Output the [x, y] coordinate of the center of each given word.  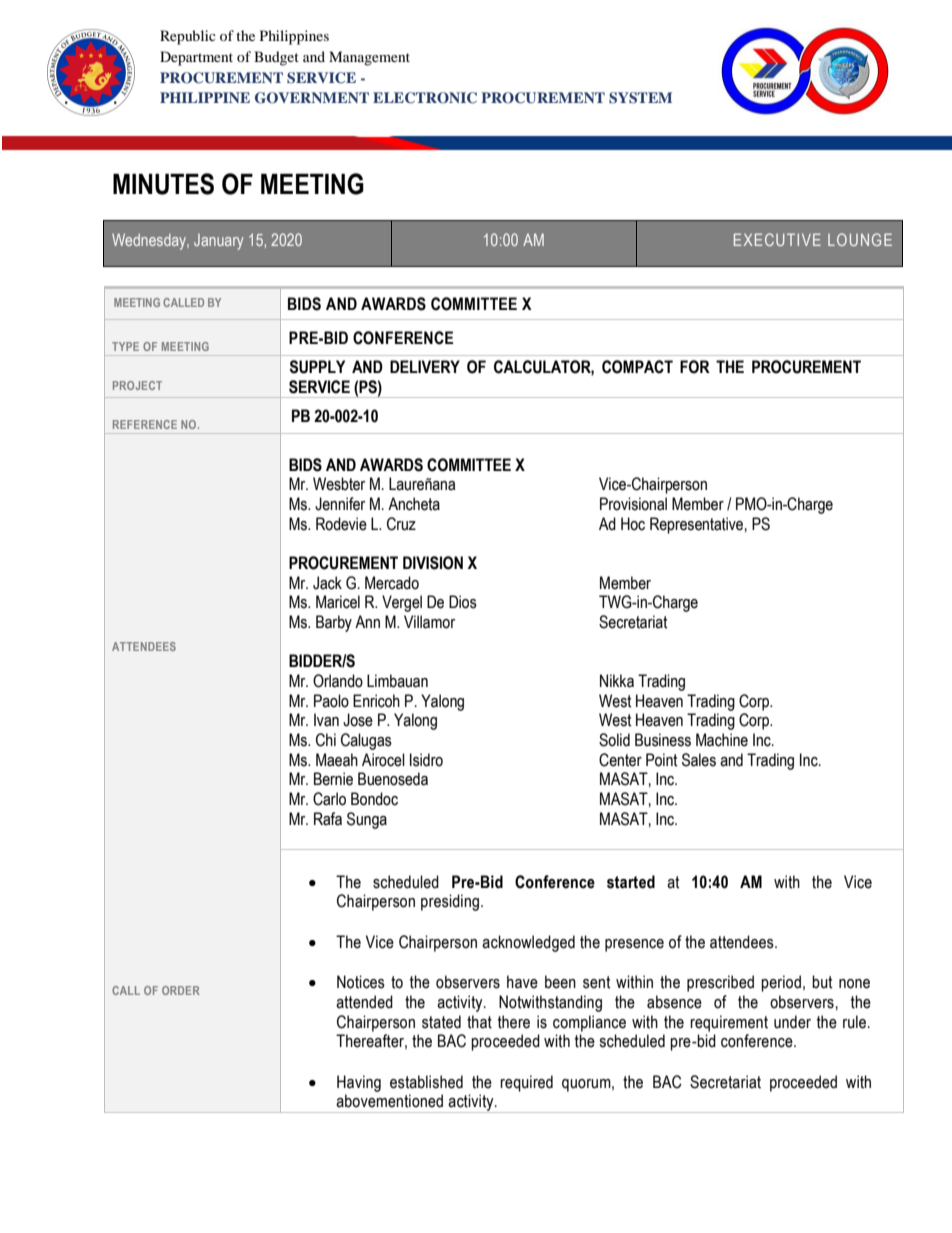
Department [196, 58]
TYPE [125, 346]
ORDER [181, 990]
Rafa [328, 819]
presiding [450, 902]
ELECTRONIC [425, 98]
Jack [327, 583]
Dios [463, 602]
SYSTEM [640, 98]
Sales [699, 760]
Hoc [633, 524]
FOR [695, 367]
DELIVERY [425, 366]
